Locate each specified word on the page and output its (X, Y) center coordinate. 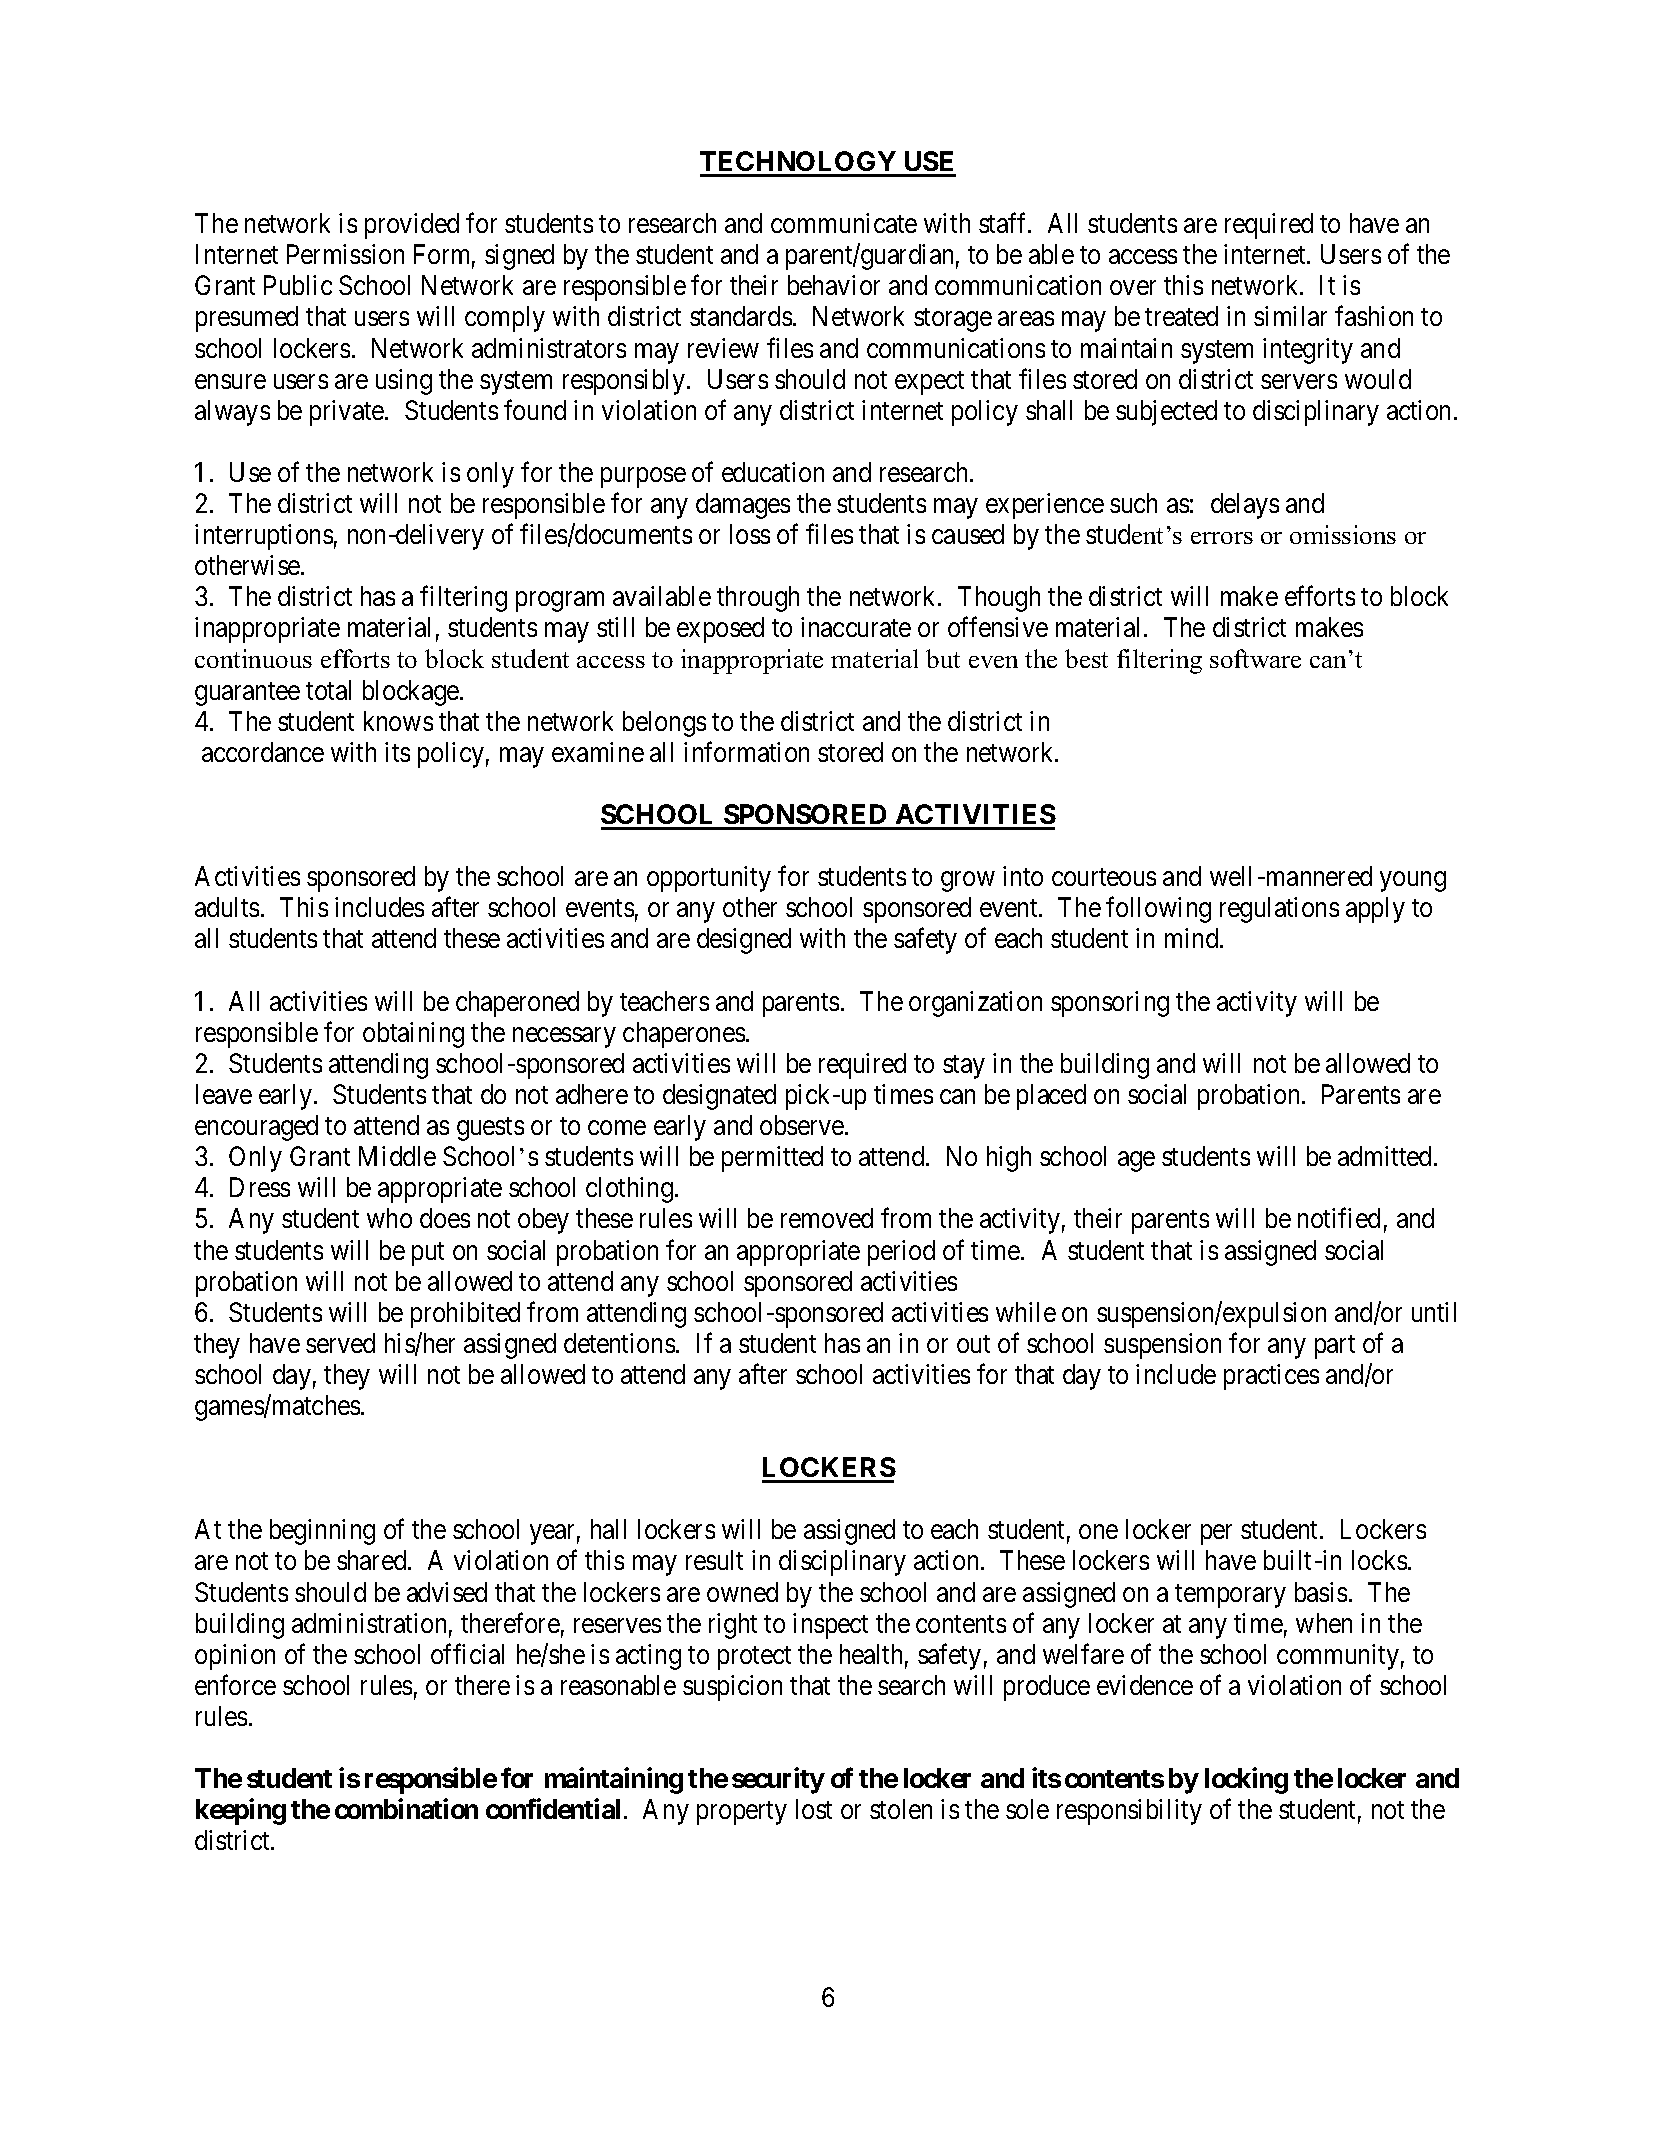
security (778, 1781)
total (328, 690)
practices (1271, 1377)
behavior (834, 285)
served (340, 1343)
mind (1193, 938)
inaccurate (856, 627)
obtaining (413, 1035)
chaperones (684, 1035)
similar (1290, 316)
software (1255, 658)
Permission (345, 254)
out (973, 1344)
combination (406, 1809)
